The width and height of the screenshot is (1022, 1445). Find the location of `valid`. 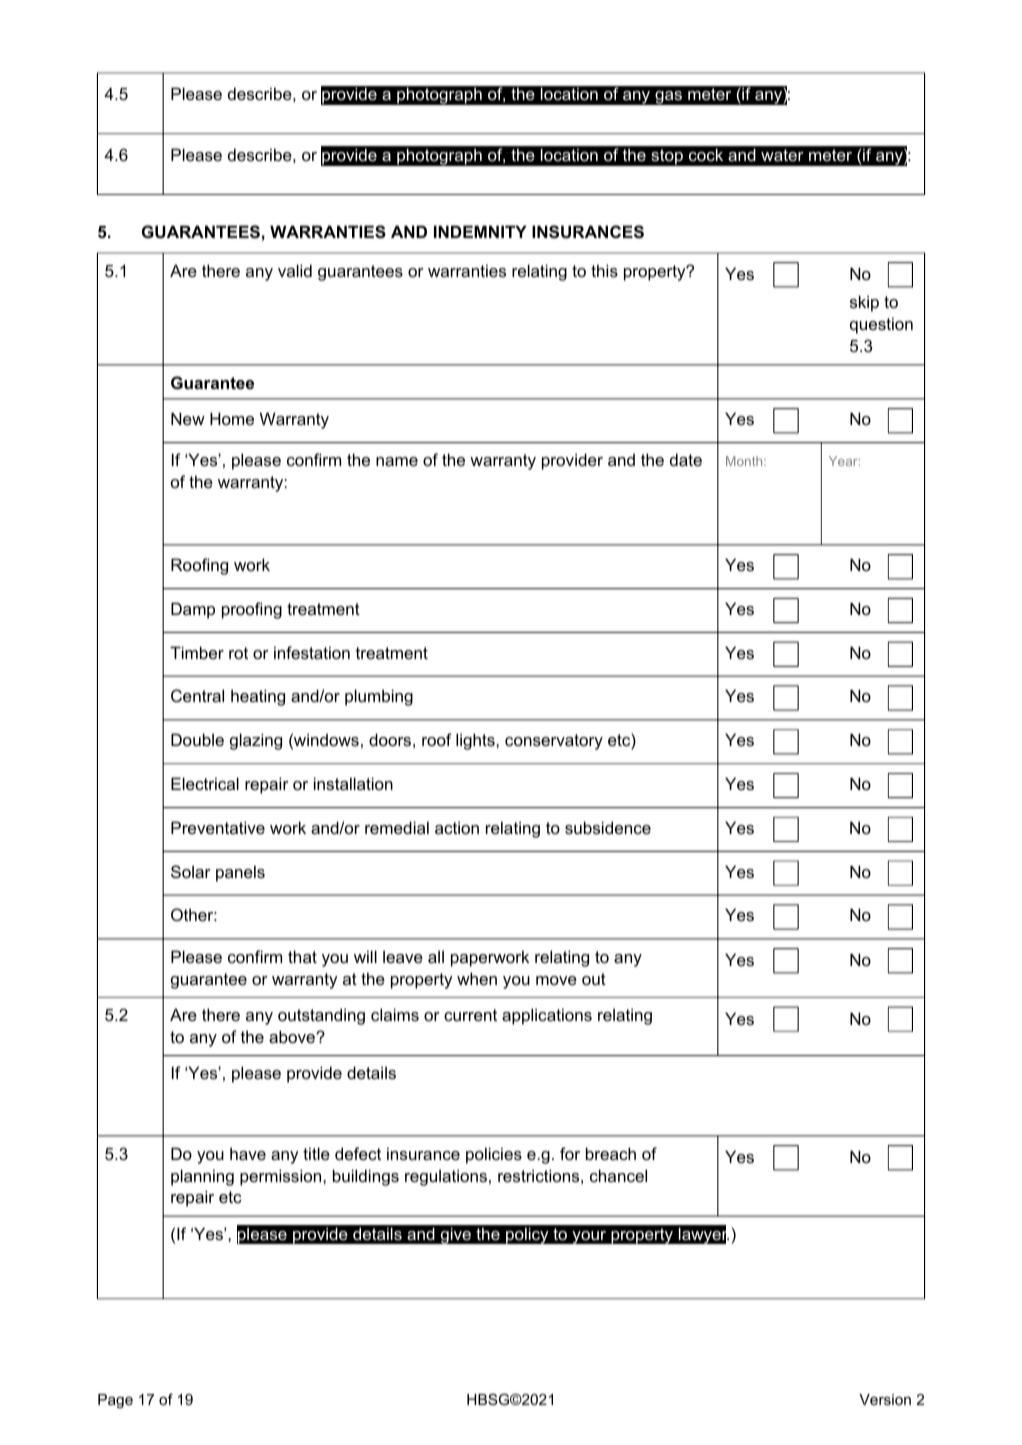

valid is located at coordinates (295, 270).
